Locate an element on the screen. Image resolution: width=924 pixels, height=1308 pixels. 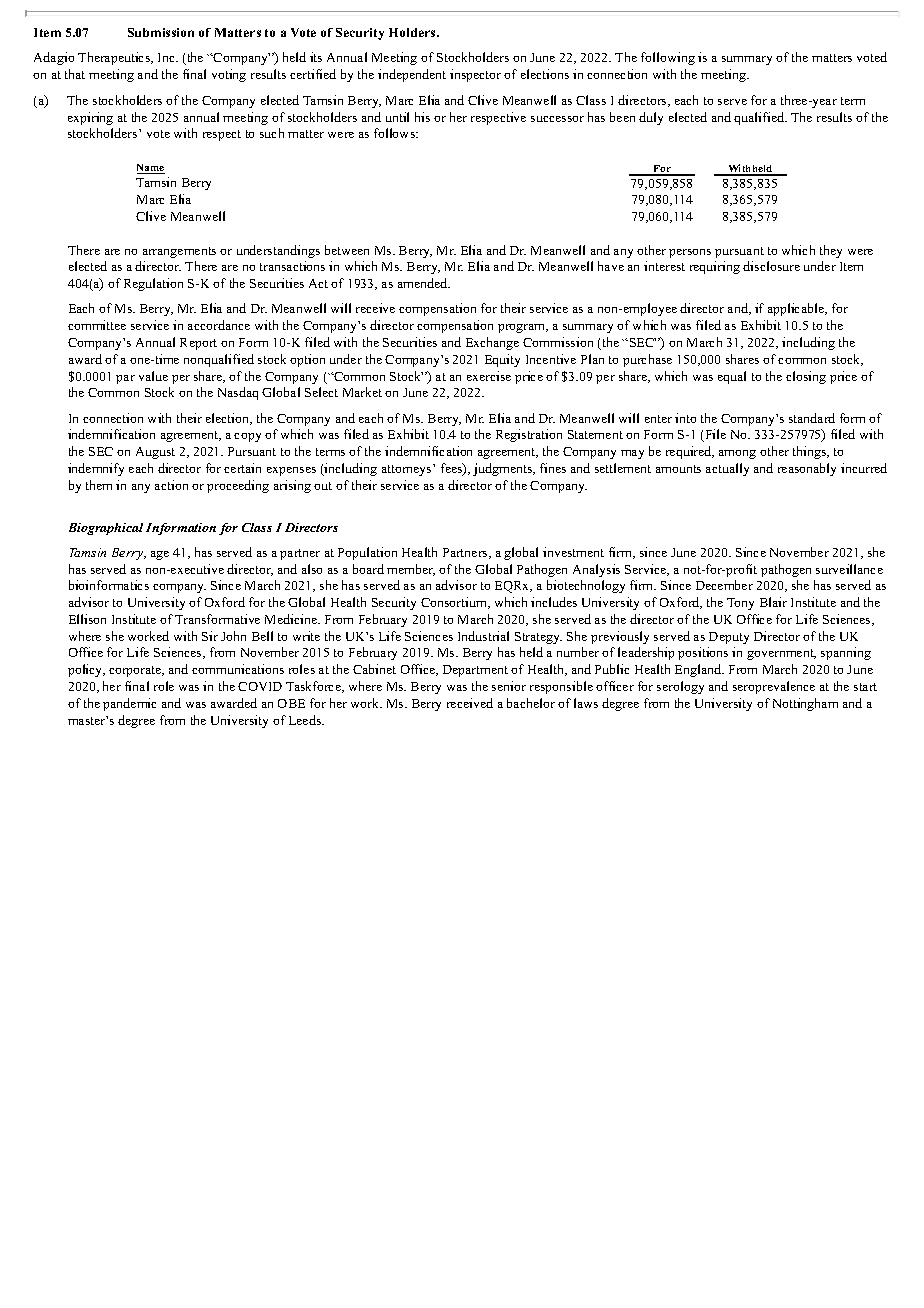
inspector is located at coordinates (475, 75).
